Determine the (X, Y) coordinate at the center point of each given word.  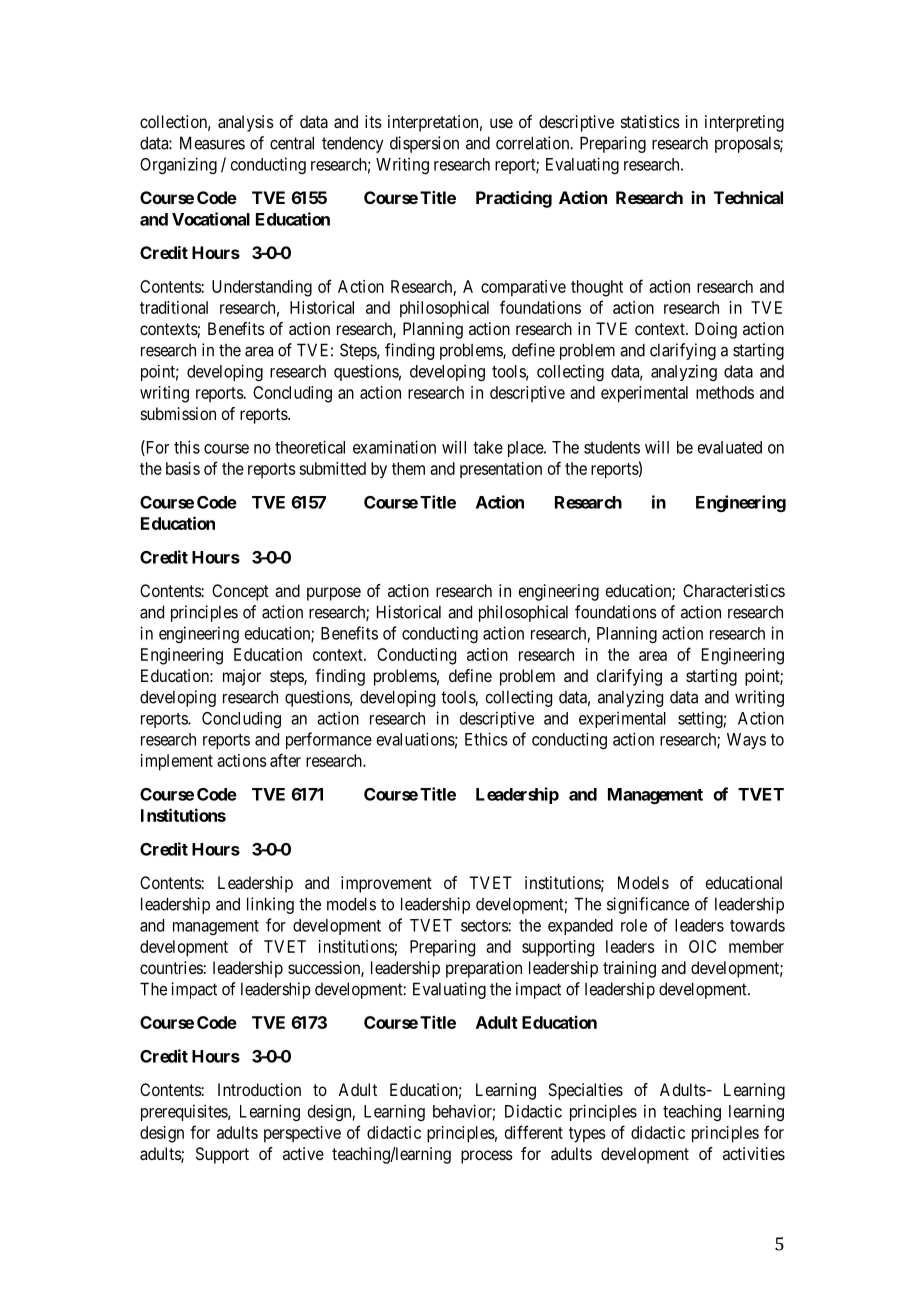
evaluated (730, 447)
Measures (212, 143)
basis (183, 468)
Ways (746, 741)
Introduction (259, 1089)
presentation (501, 470)
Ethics (486, 739)
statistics (650, 121)
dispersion (424, 144)
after (285, 760)
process (487, 1157)
